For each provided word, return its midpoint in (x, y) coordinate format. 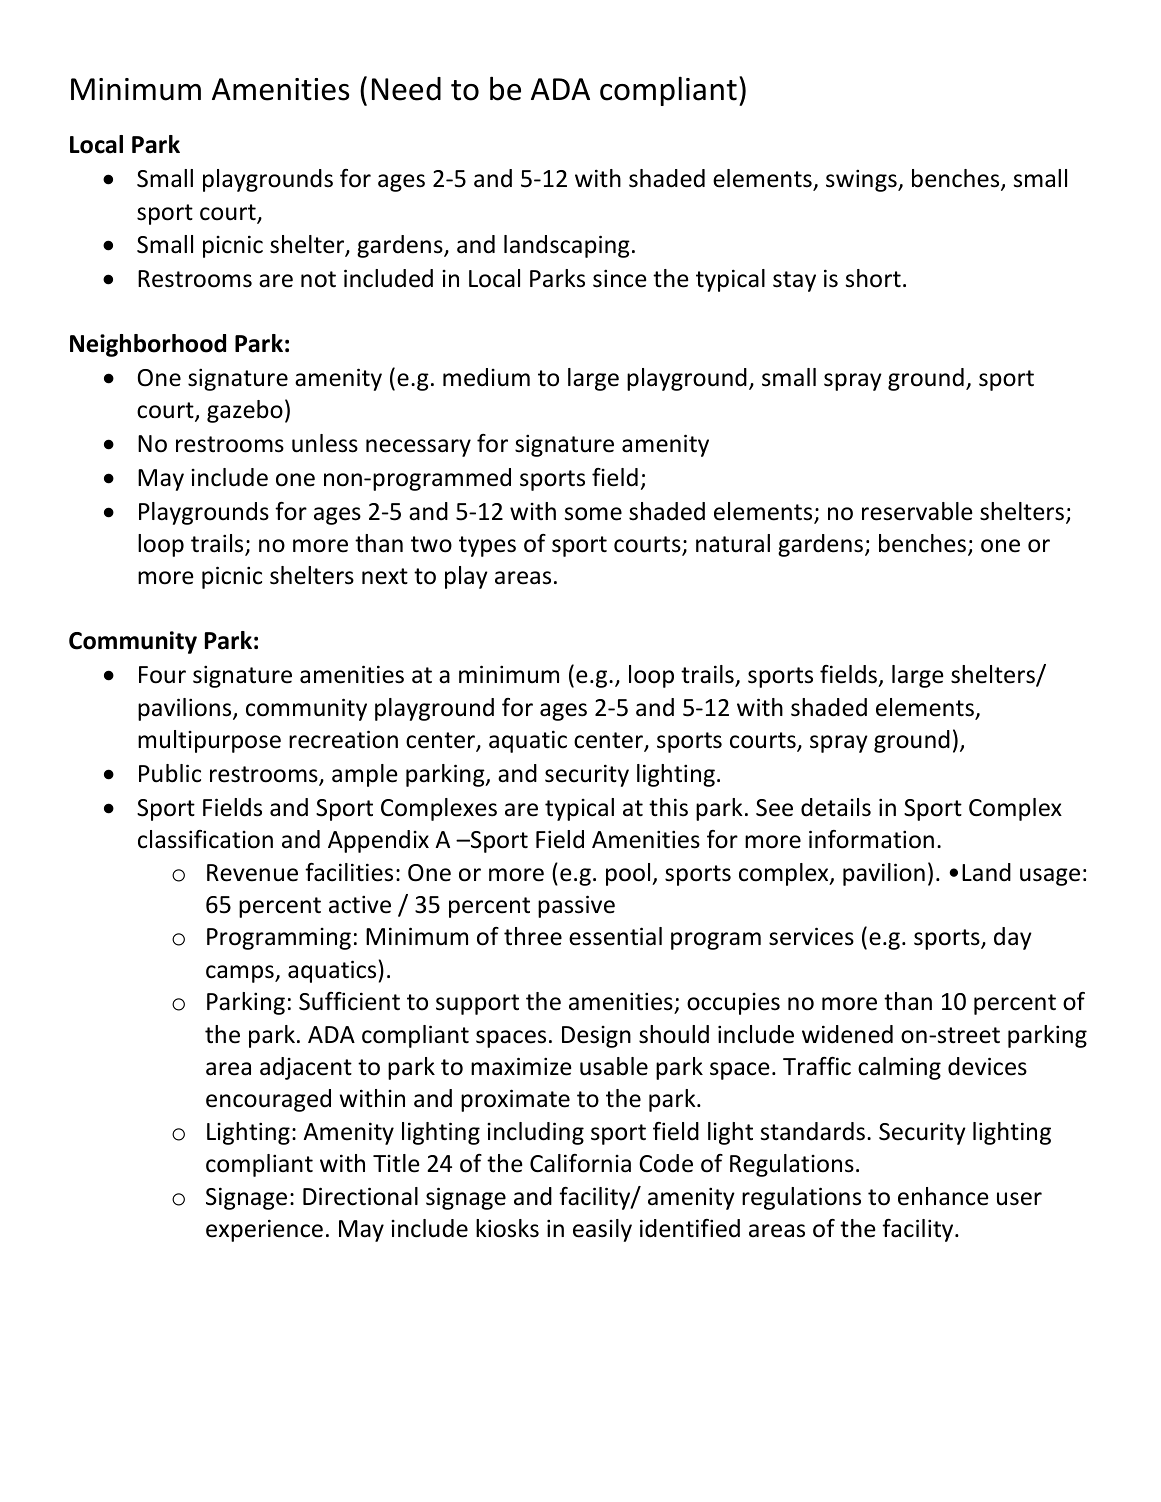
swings (862, 180)
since (619, 278)
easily (602, 1230)
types (487, 546)
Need (406, 89)
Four (162, 675)
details (836, 807)
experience (264, 1230)
